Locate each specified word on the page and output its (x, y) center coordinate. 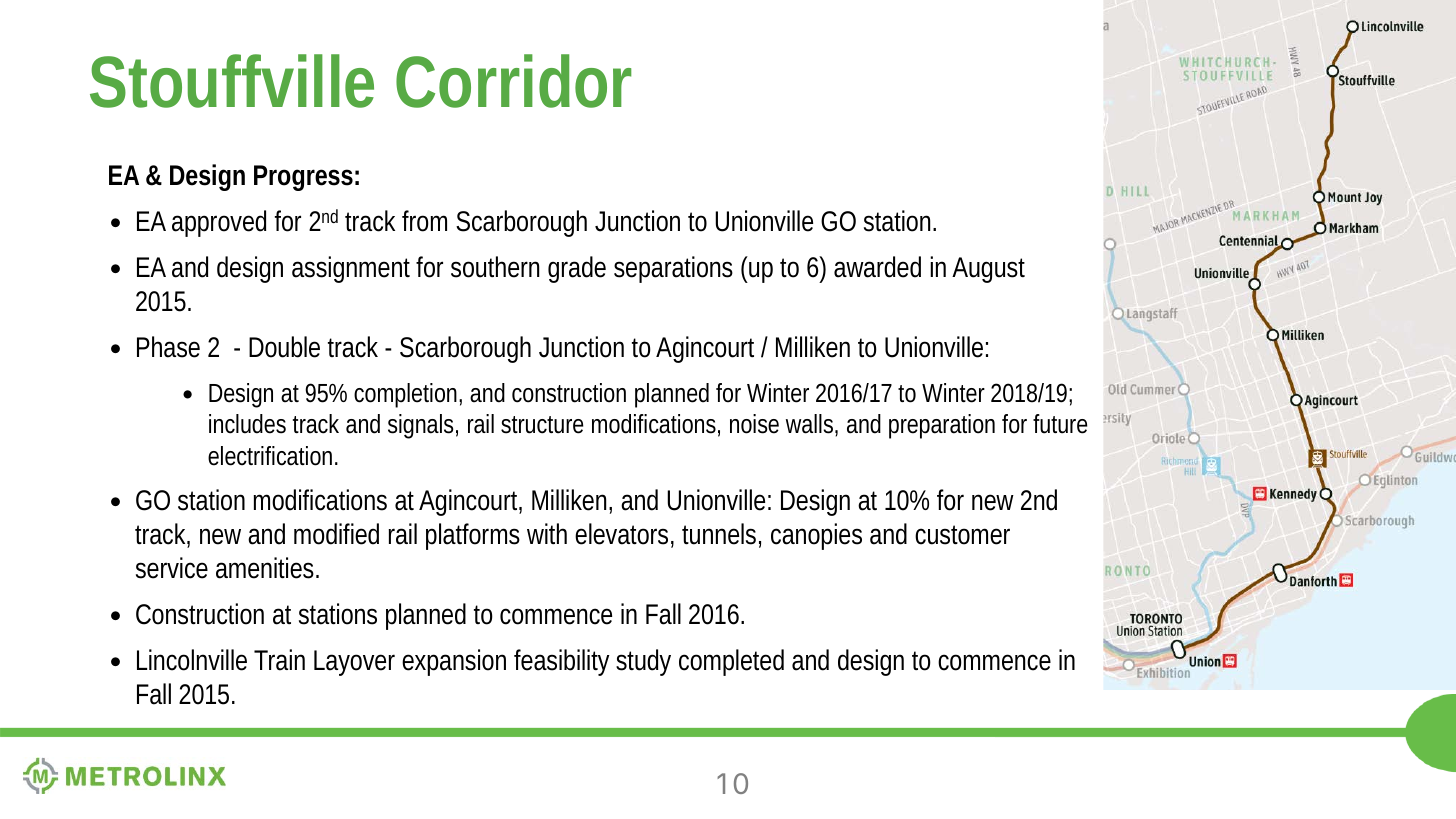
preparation (942, 426)
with (547, 533)
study (643, 662)
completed (731, 662)
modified (336, 534)
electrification (272, 456)
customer (962, 535)
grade (577, 269)
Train (279, 660)
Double (284, 347)
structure (542, 425)
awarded (877, 267)
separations (673, 269)
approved (219, 223)
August (988, 270)
